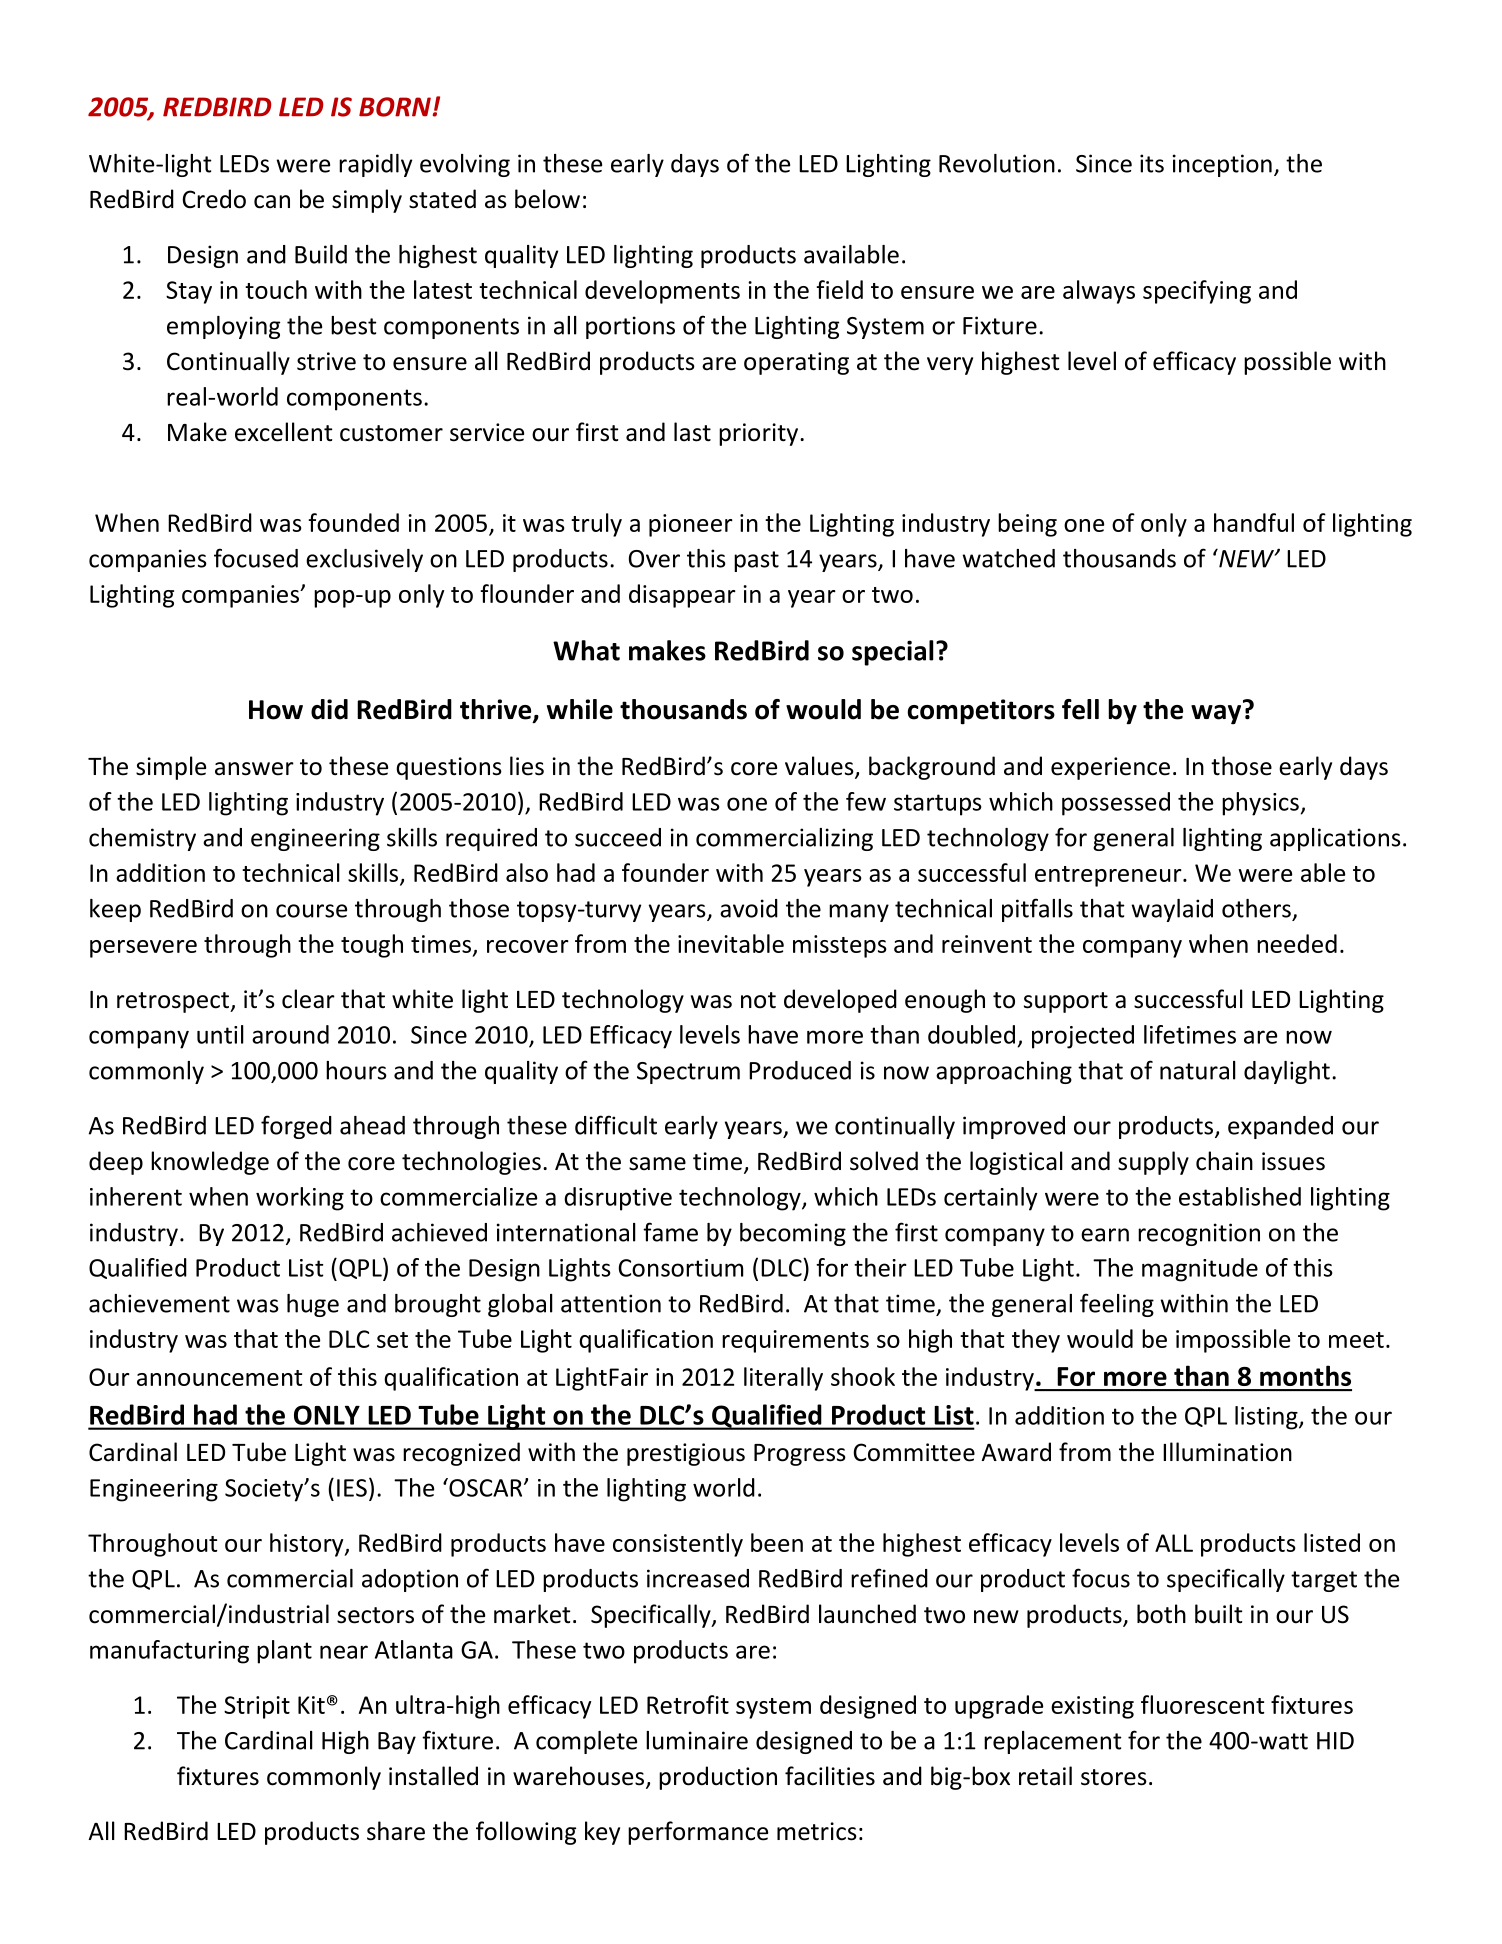 This screenshot has width=1502, height=1944. Describe the element at coordinates (1227, 1452) in the screenshot. I see `Illumination` at that location.
